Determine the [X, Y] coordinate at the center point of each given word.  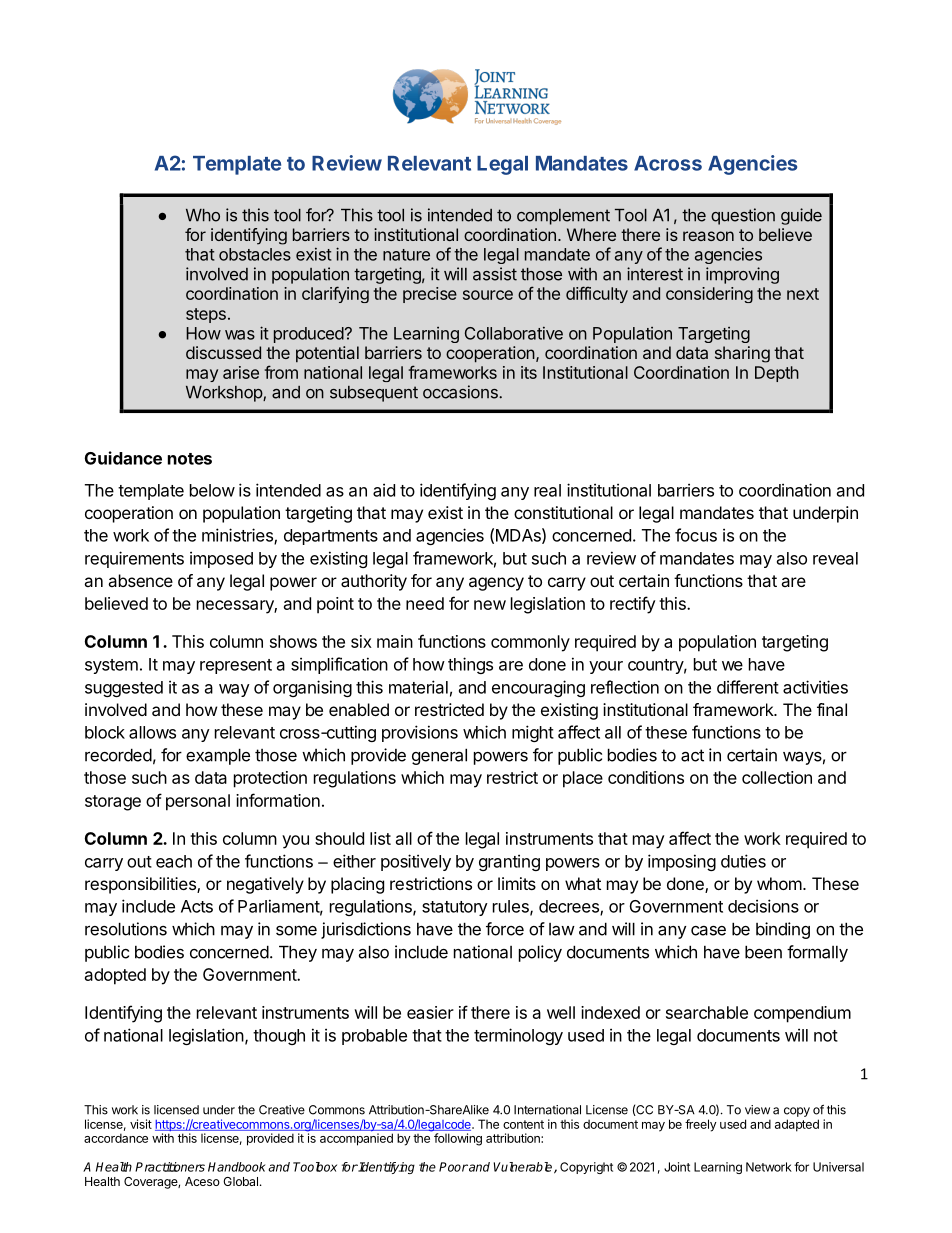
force [505, 929]
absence [140, 580]
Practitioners [170, 1167]
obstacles [255, 254]
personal [198, 802]
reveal [835, 558]
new [490, 605]
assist [495, 274]
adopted [115, 976]
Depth [777, 374]
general [439, 756]
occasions [461, 392]
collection [777, 777]
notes [190, 459]
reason [708, 236]
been [763, 952]
